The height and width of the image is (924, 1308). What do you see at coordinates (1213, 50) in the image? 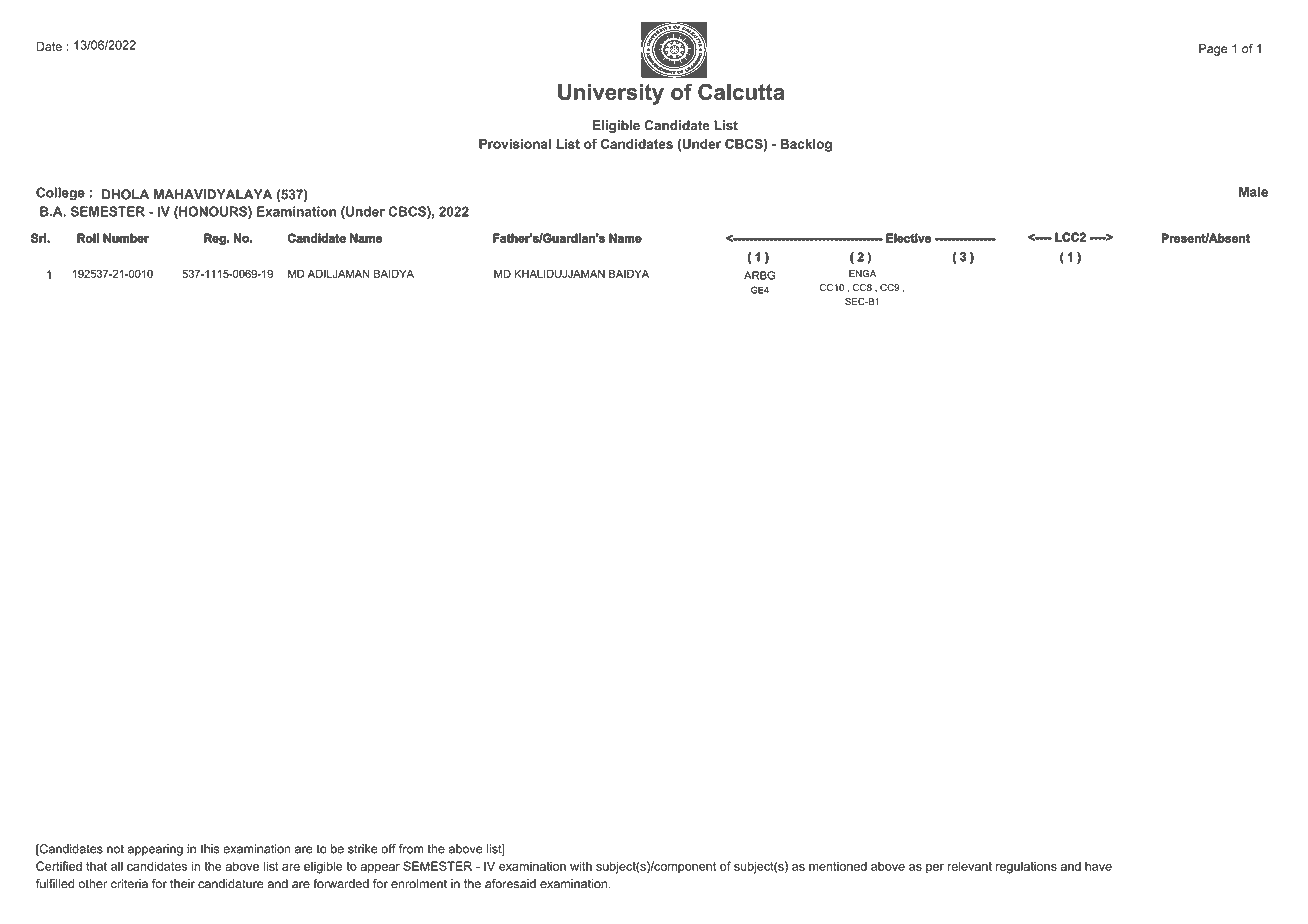
I see `Page` at bounding box center [1213, 50].
